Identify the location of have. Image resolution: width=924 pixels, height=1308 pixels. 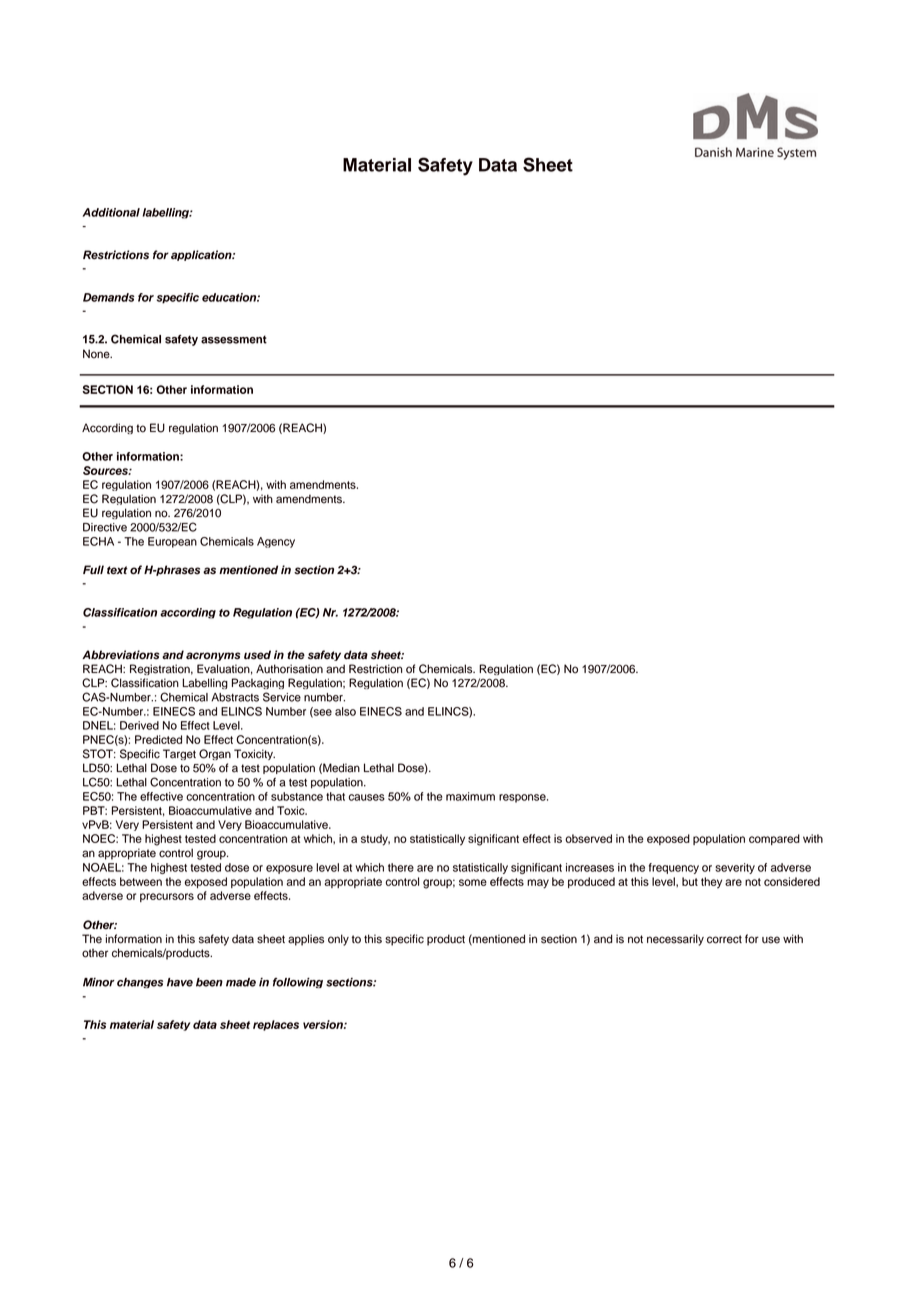
(180, 982).
